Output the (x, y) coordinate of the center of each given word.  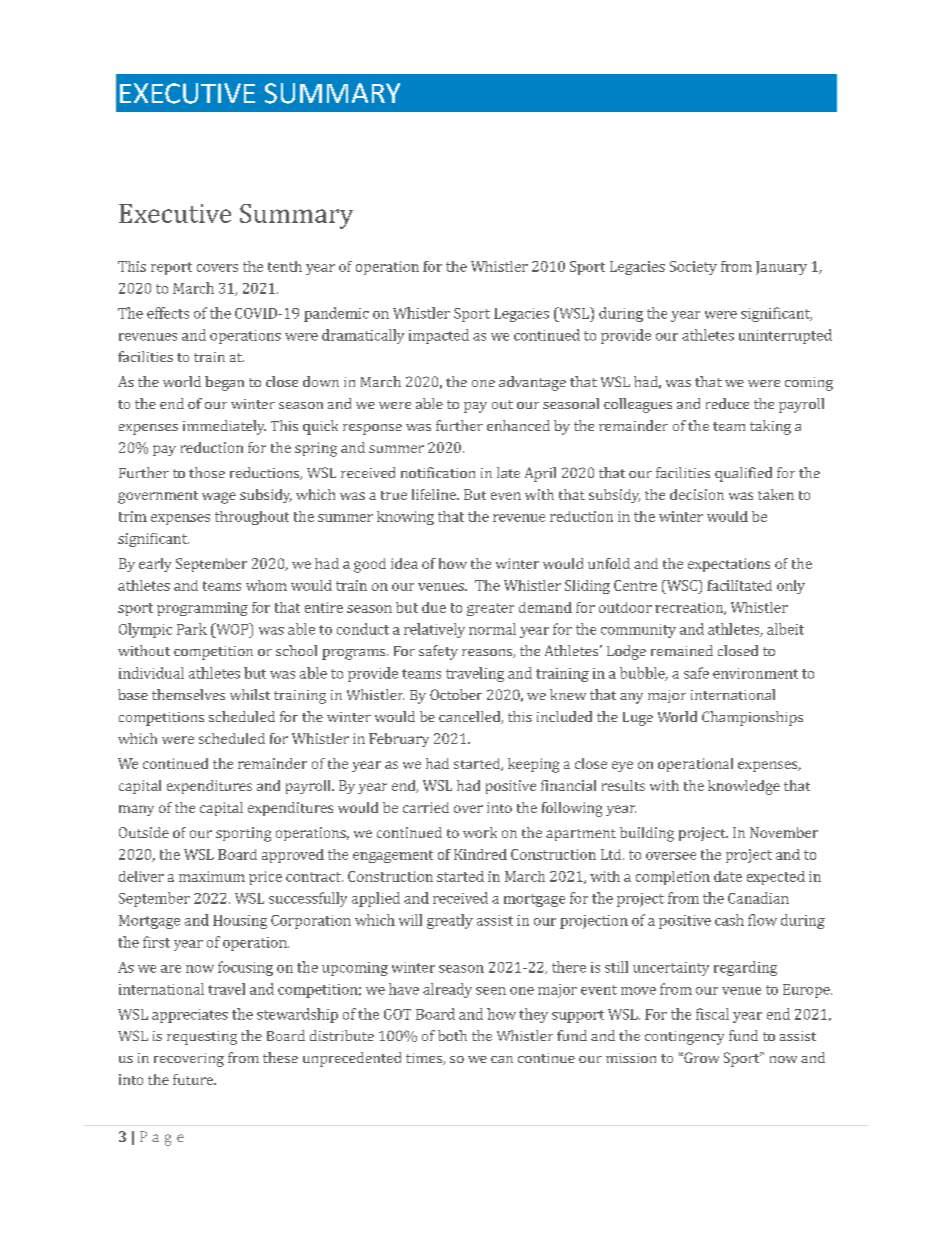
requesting (202, 1038)
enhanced (518, 425)
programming (202, 609)
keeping (533, 765)
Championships (752, 718)
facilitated (739, 585)
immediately (224, 427)
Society (693, 268)
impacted (439, 336)
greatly (450, 921)
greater (490, 609)
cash (729, 920)
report (171, 268)
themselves (188, 694)
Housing (240, 922)
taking (770, 427)
